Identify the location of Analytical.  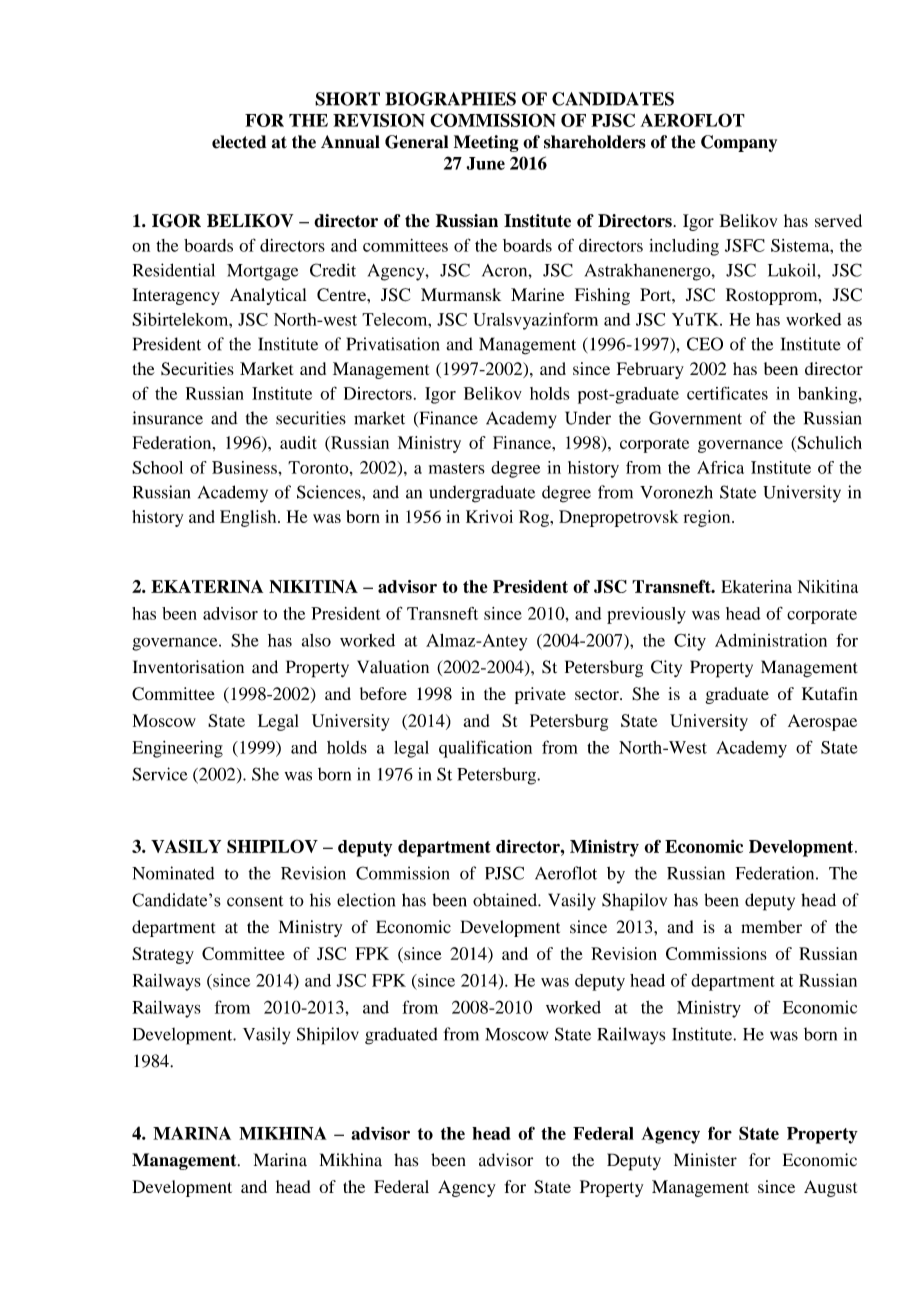
(268, 296).
